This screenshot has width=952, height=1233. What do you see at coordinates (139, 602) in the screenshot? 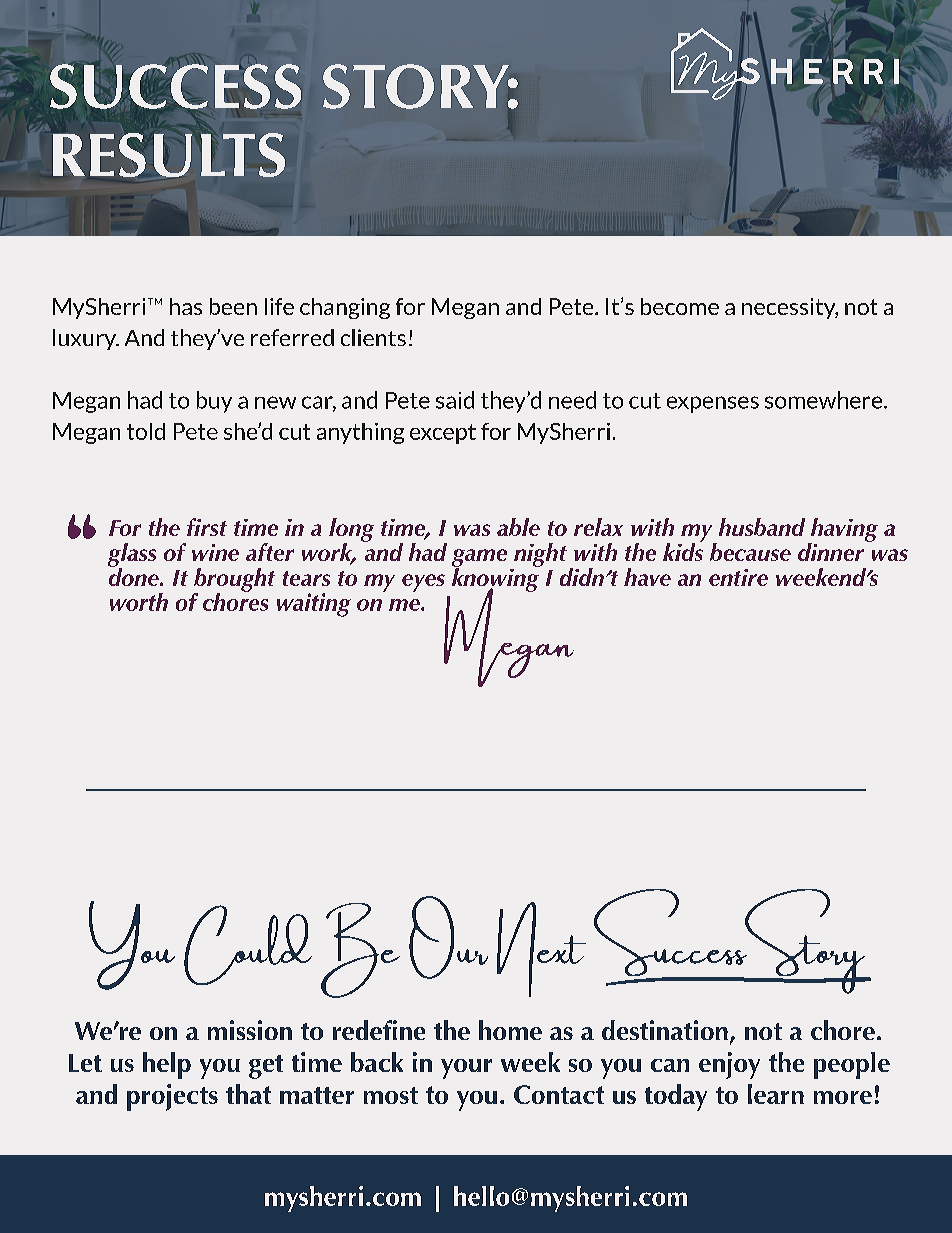
I see `worth` at bounding box center [139, 602].
